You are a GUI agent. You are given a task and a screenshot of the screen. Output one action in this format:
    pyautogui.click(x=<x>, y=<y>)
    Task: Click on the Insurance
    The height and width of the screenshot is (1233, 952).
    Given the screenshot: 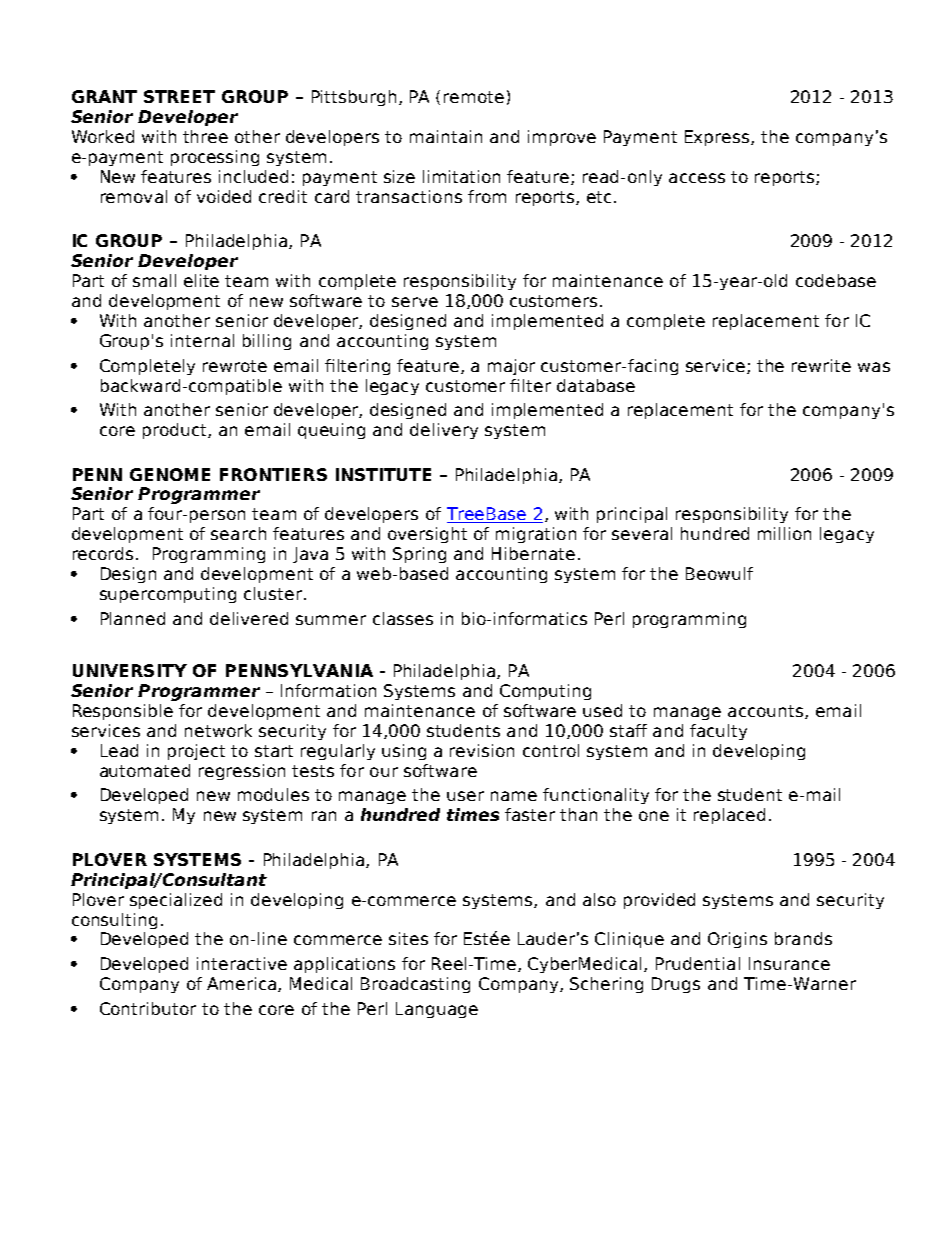 What is the action you would take?
    pyautogui.click(x=789, y=963)
